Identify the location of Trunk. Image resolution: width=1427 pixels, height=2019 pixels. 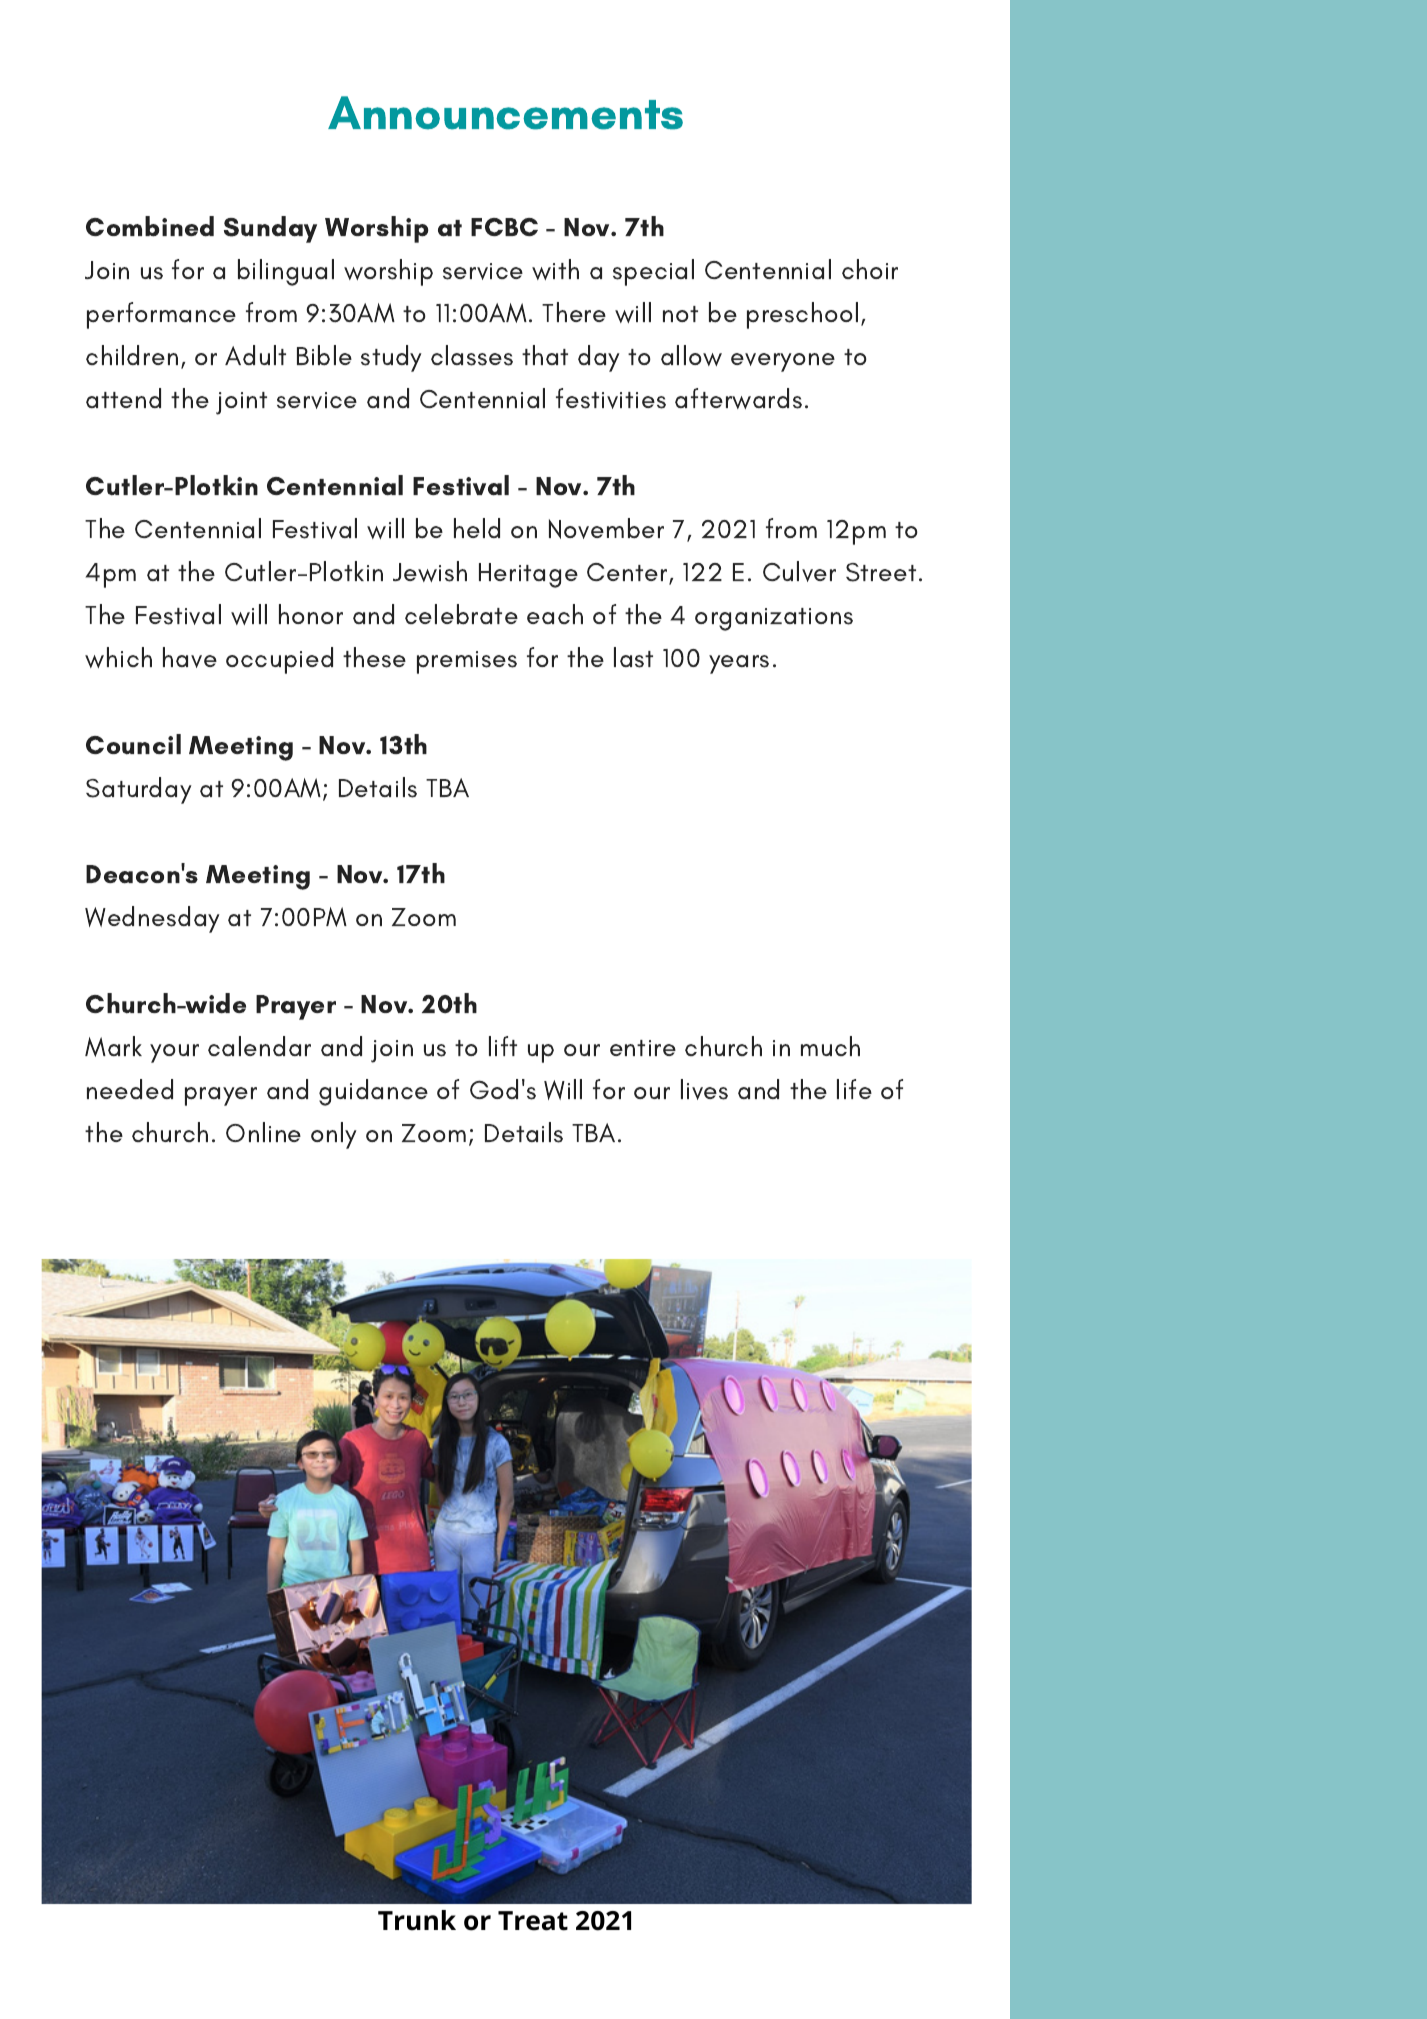
(417, 1920).
